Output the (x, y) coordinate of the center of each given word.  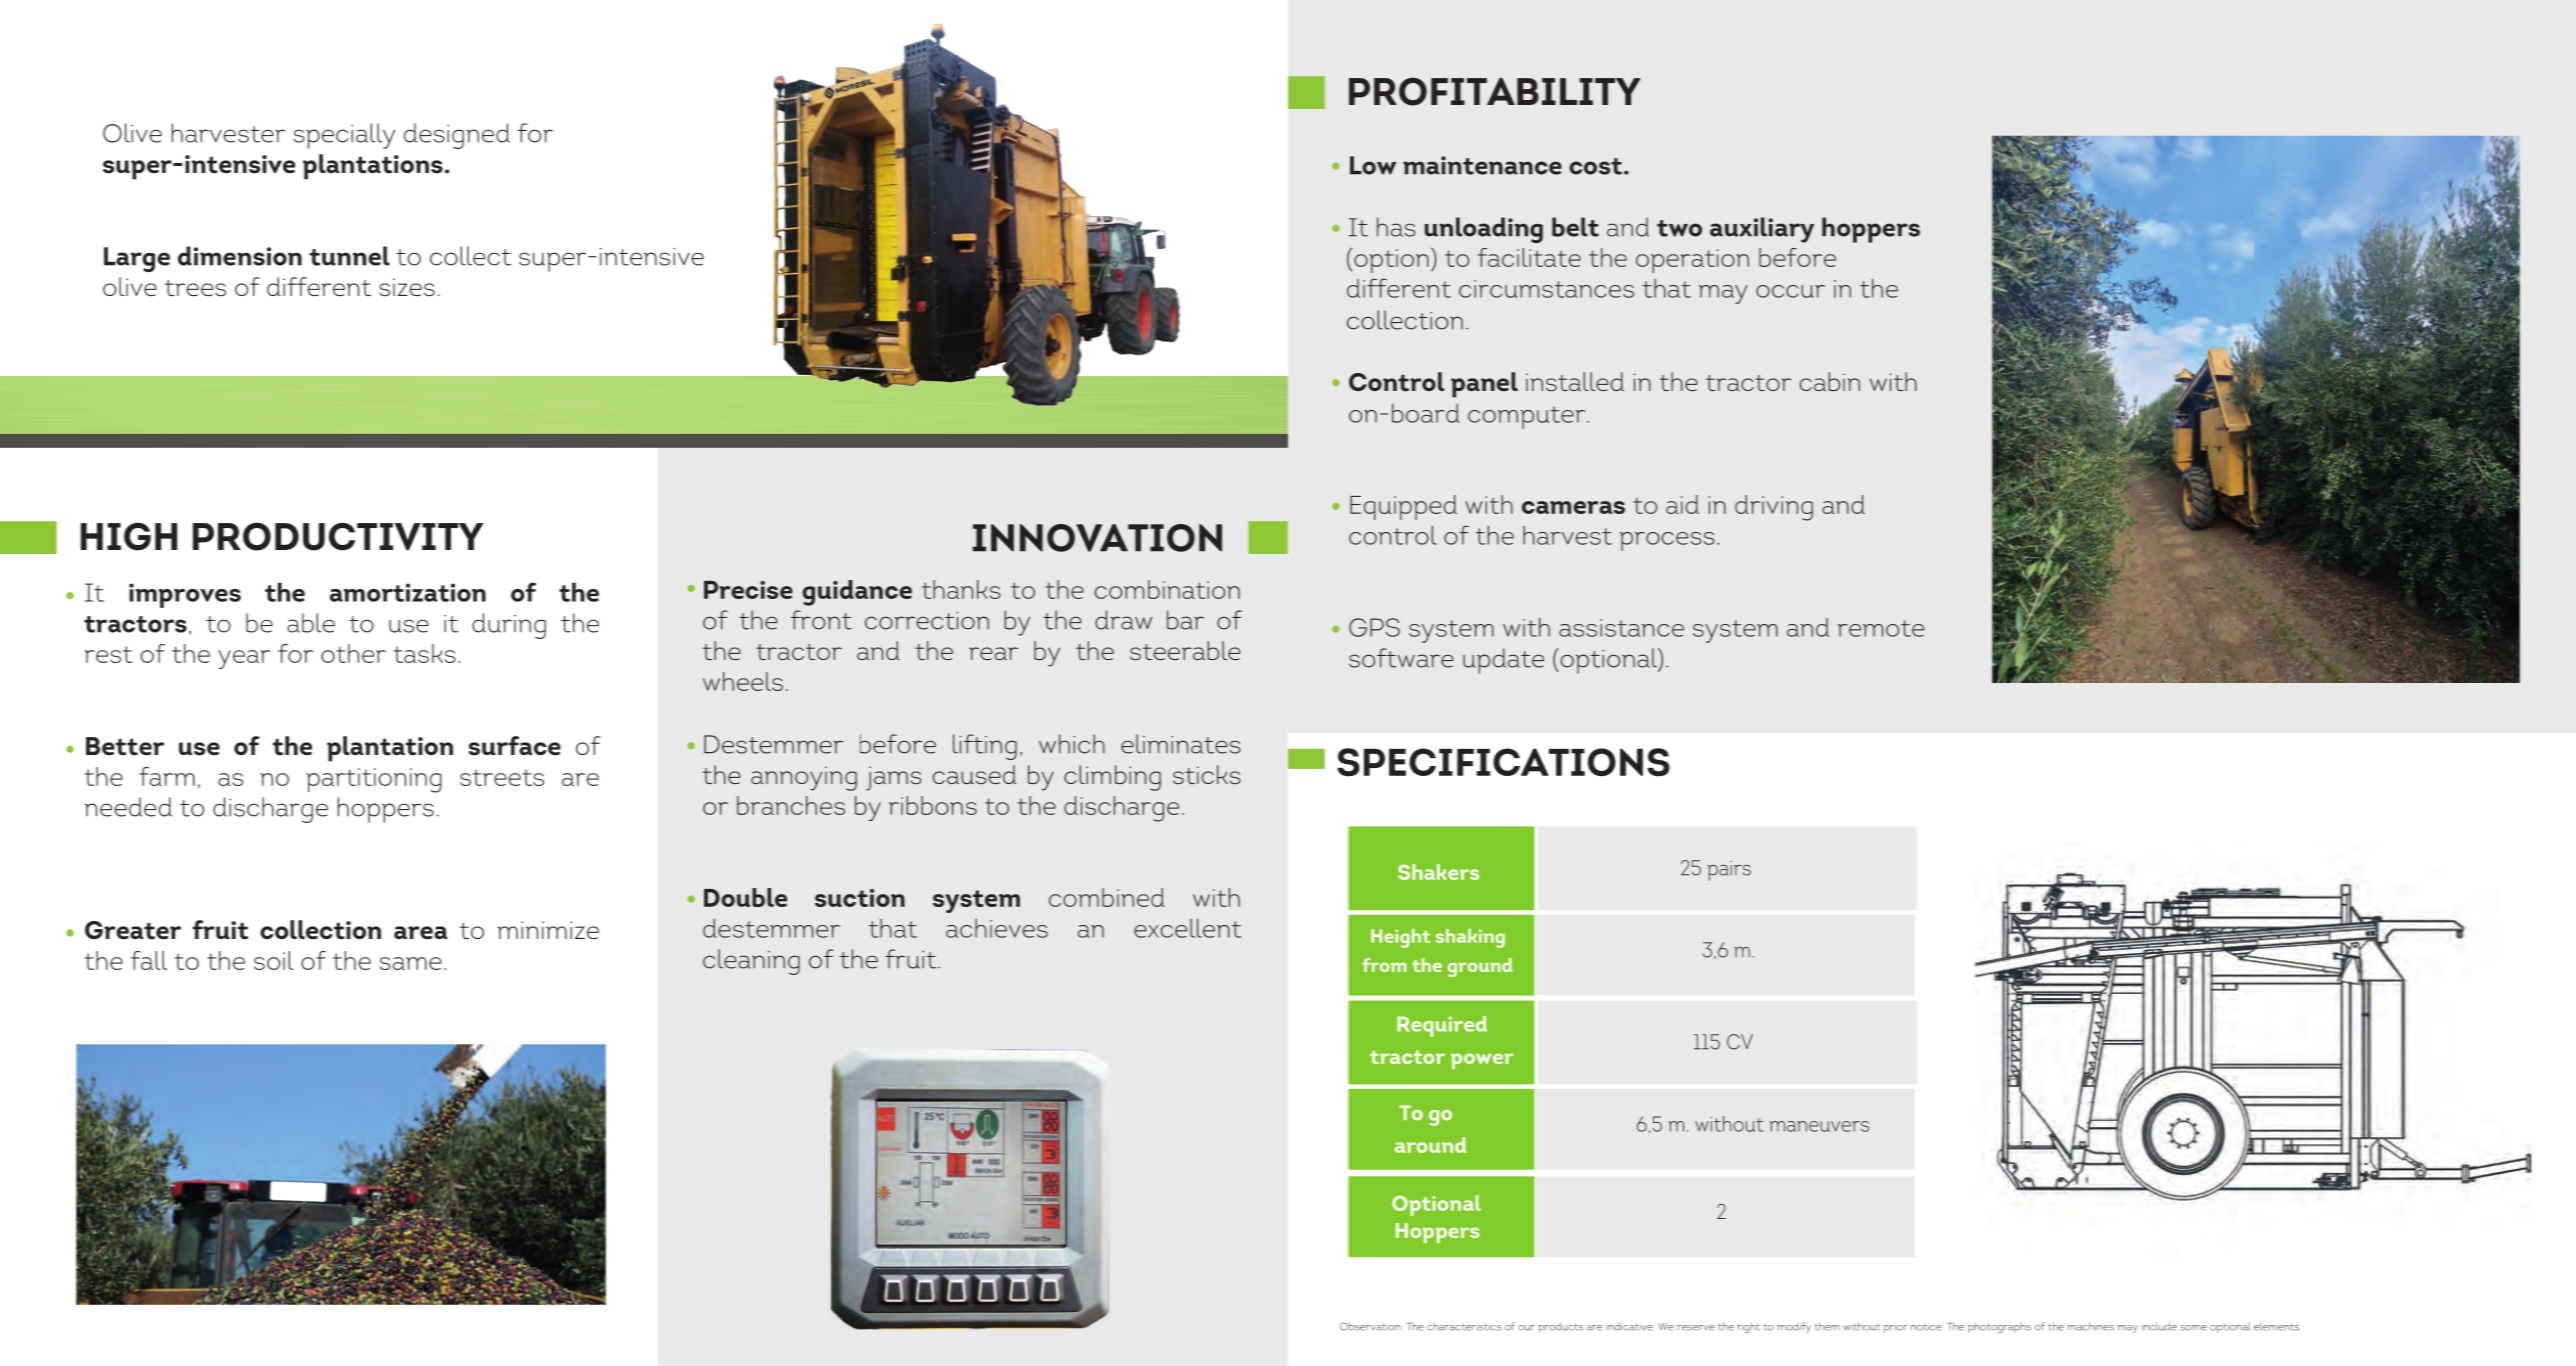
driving (1774, 508)
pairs (1729, 871)
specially (344, 136)
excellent (1187, 928)
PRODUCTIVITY (338, 536)
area (421, 933)
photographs (1999, 1328)
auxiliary (1762, 230)
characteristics (1464, 1327)
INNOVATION (1097, 538)
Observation (1370, 1326)
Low (1373, 165)
